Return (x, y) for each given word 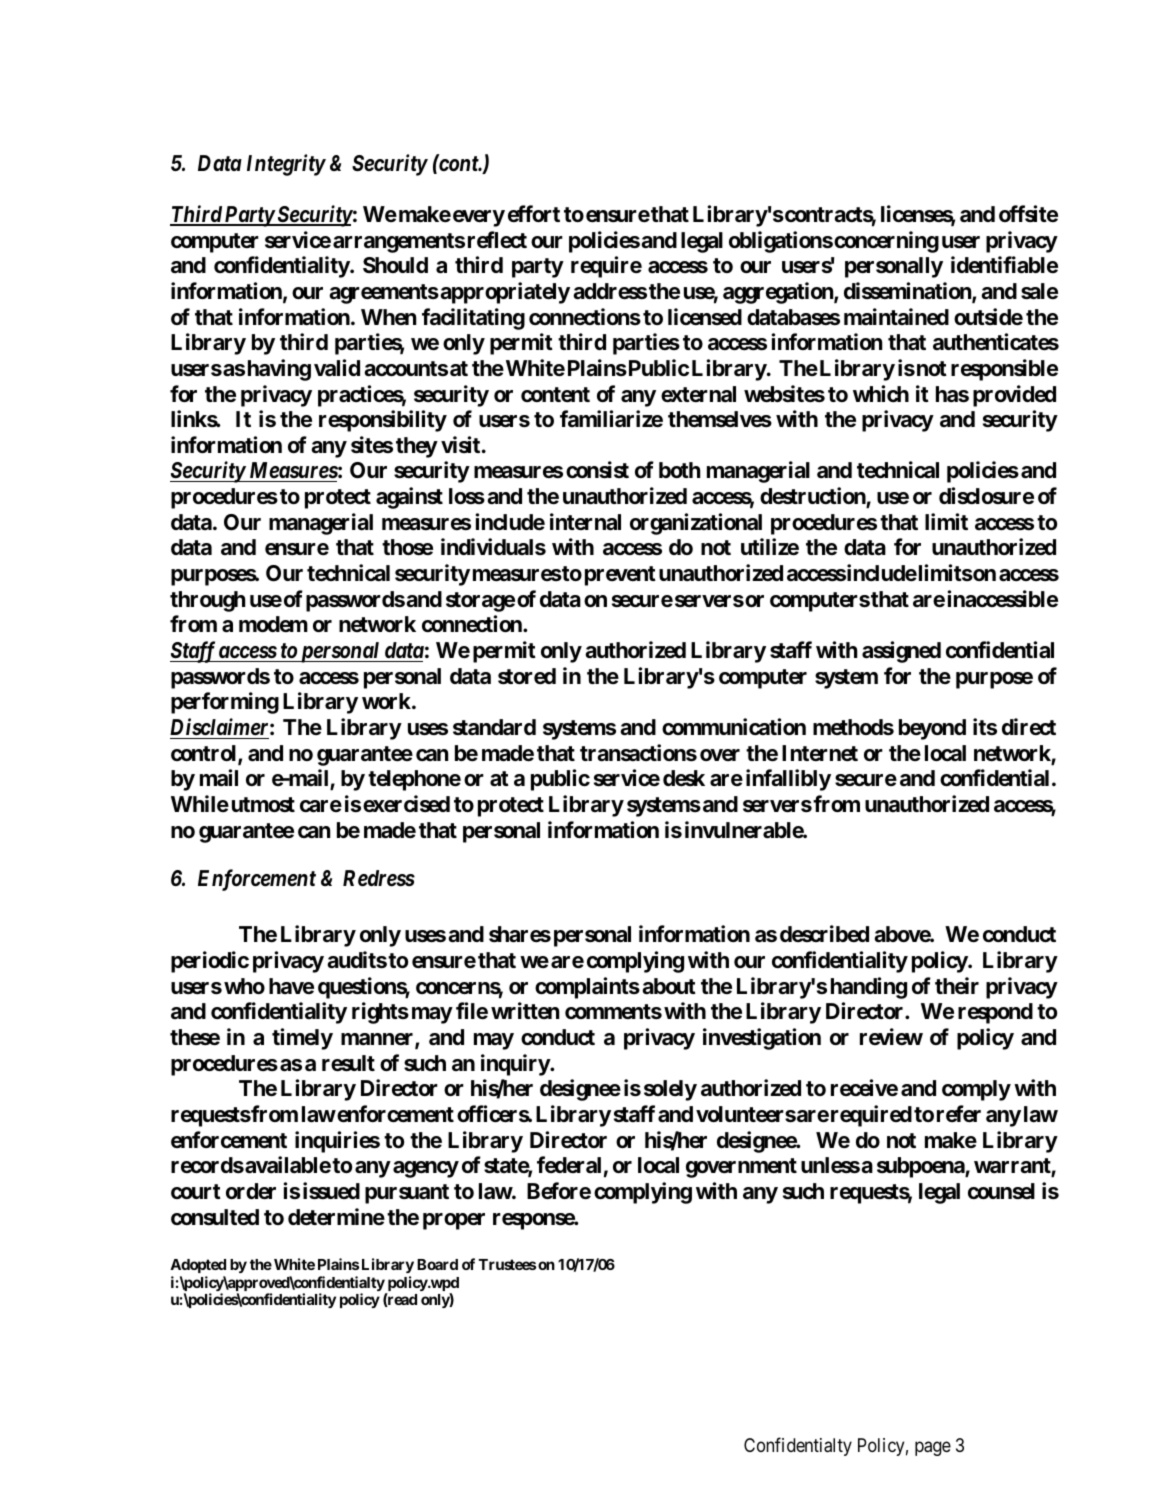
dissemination (908, 292)
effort (534, 213)
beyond (932, 729)
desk (684, 778)
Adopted (198, 1266)
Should (395, 265)
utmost (263, 805)
